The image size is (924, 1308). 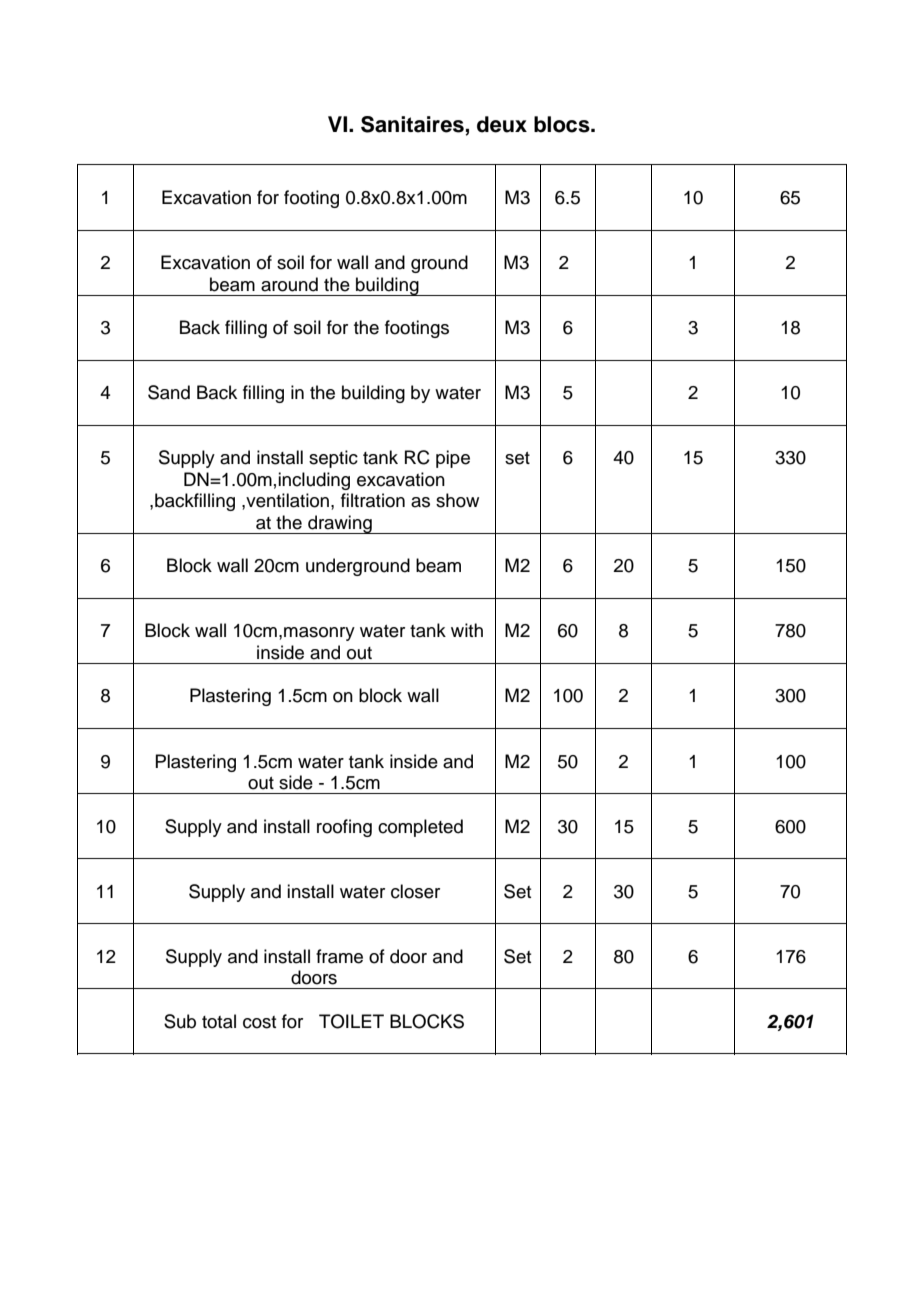 I want to click on deux, so click(x=502, y=124).
